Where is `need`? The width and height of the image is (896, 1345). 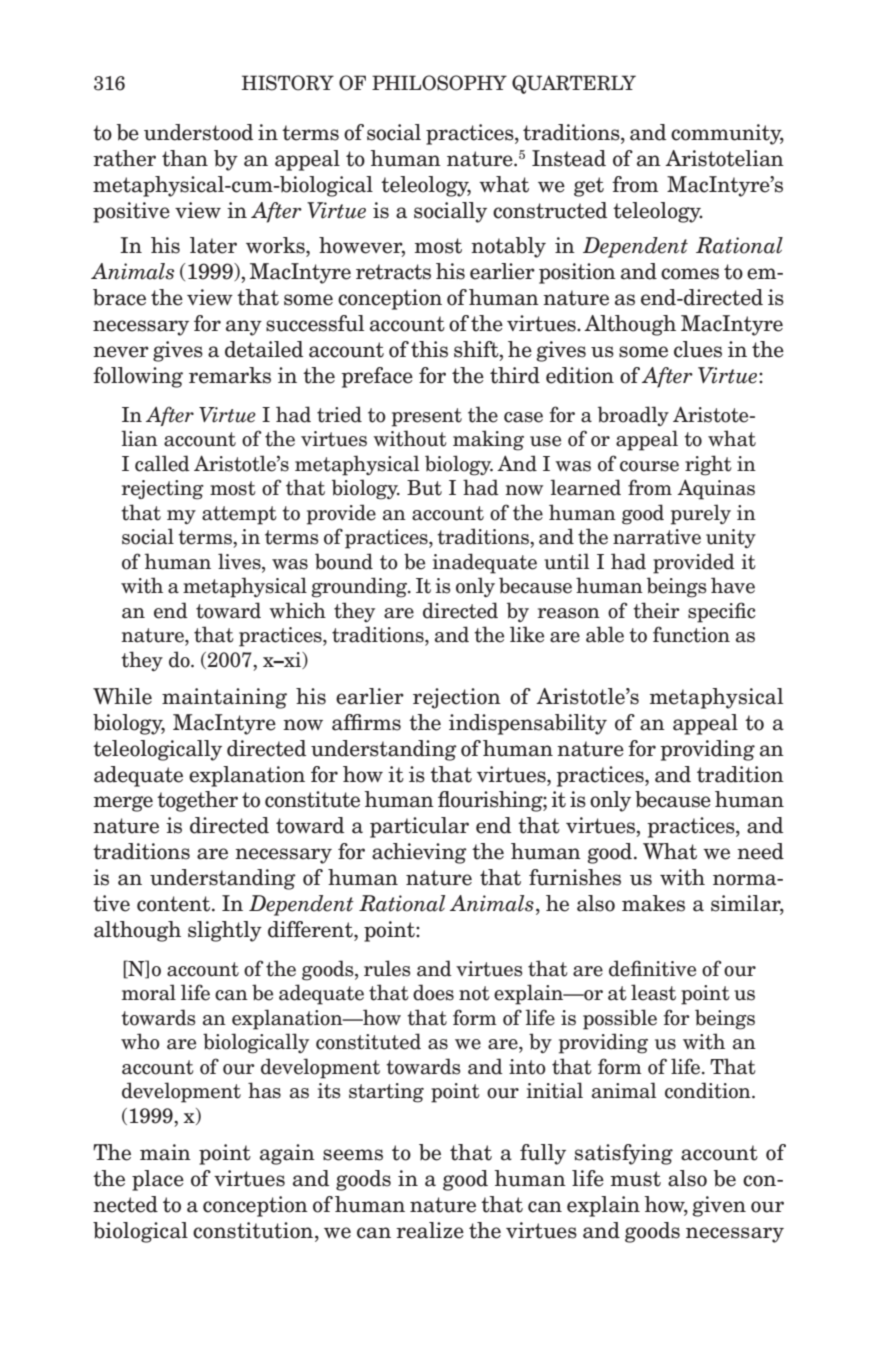 need is located at coordinates (760, 851).
